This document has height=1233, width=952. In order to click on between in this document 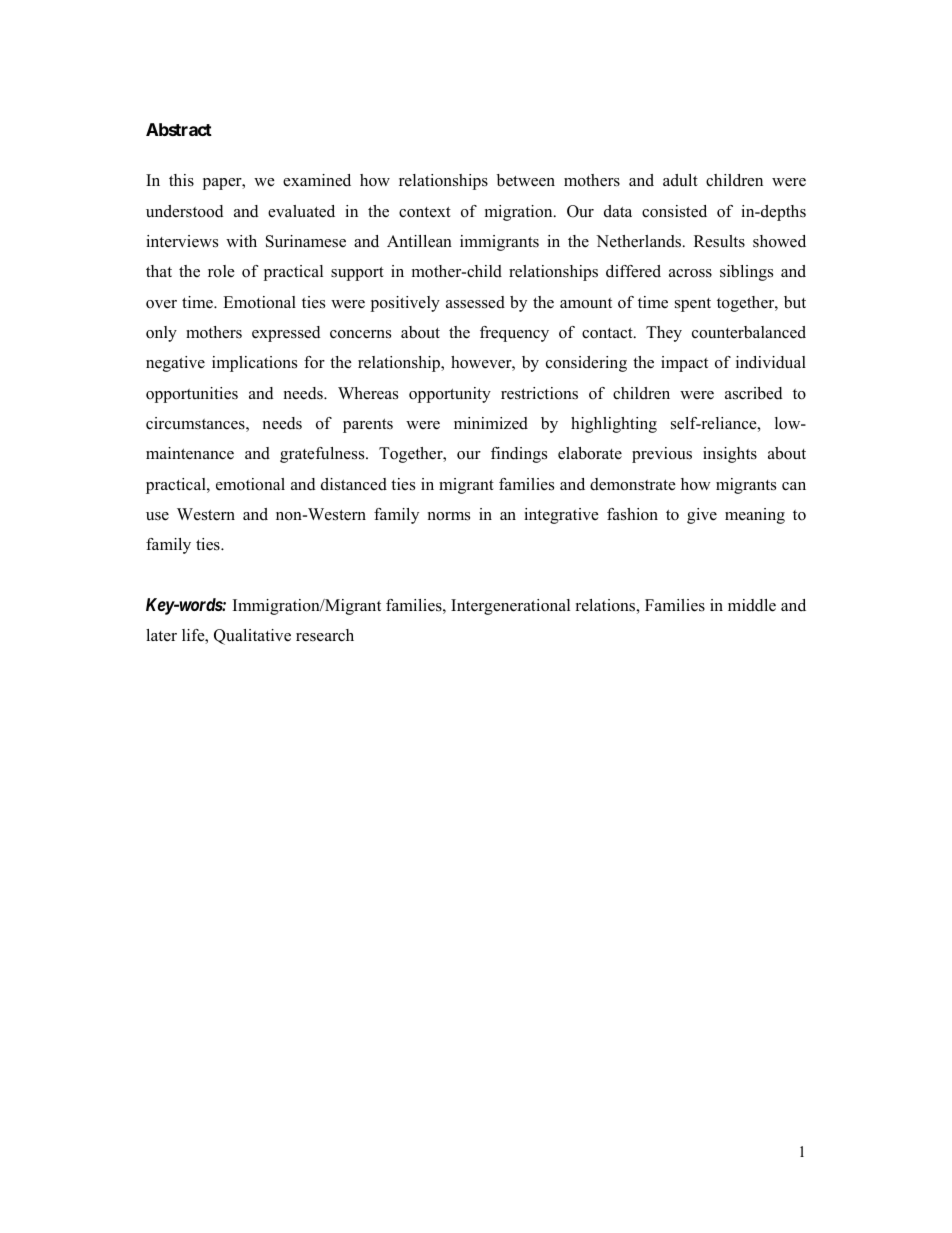, I will do `click(526, 180)`.
